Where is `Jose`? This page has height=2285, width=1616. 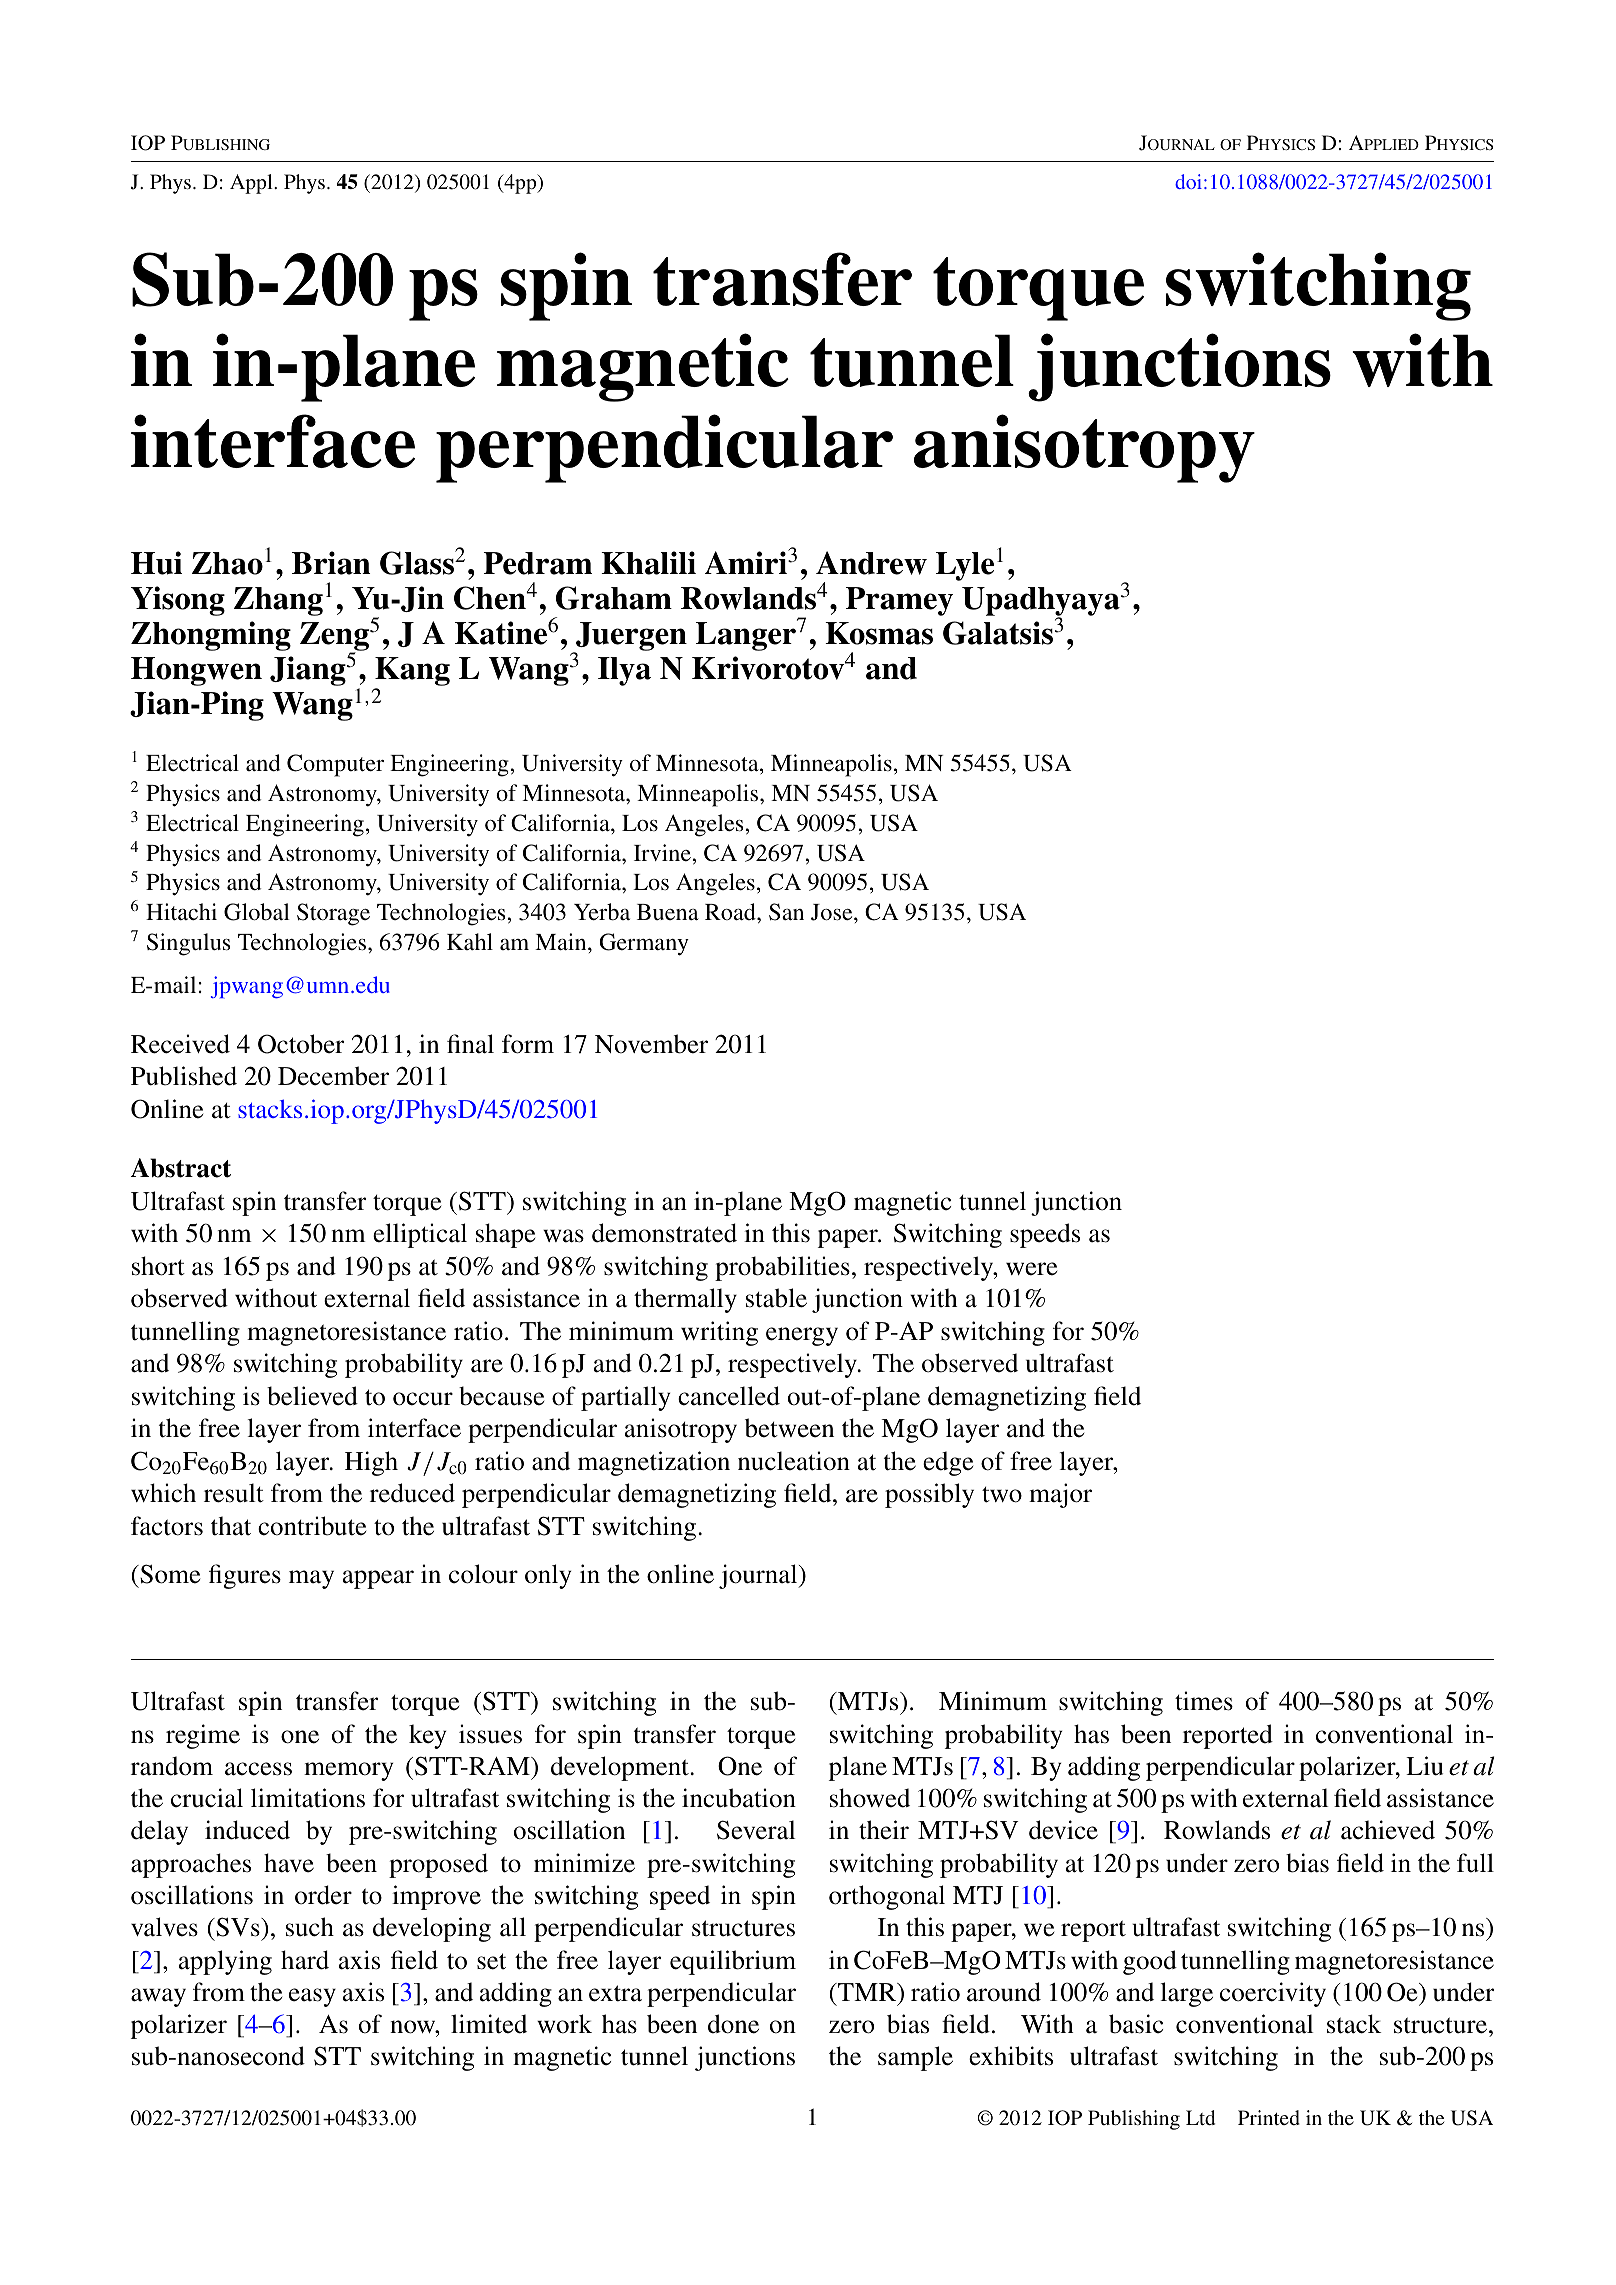
Jose is located at coordinates (833, 912).
